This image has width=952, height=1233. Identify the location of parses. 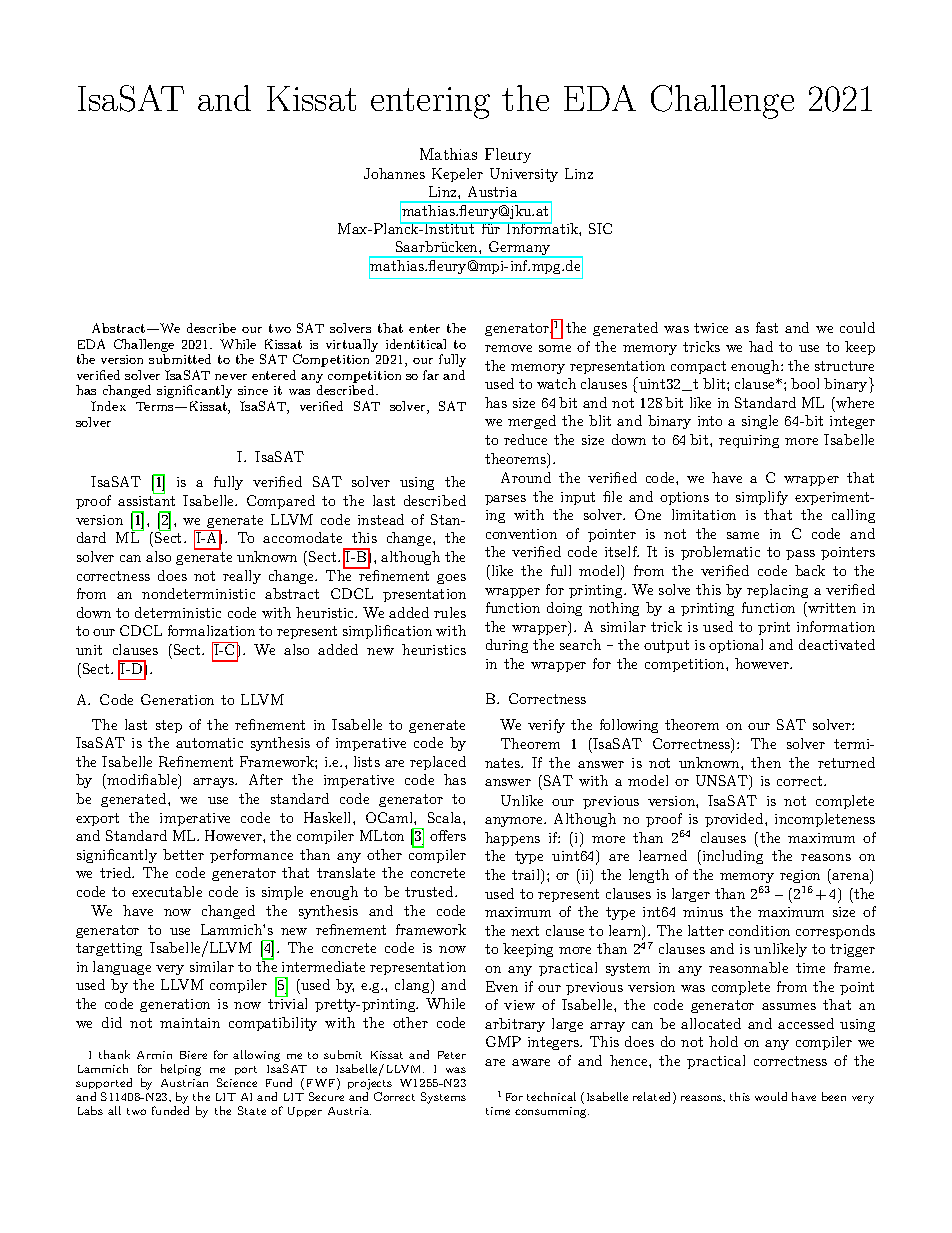
(505, 500).
